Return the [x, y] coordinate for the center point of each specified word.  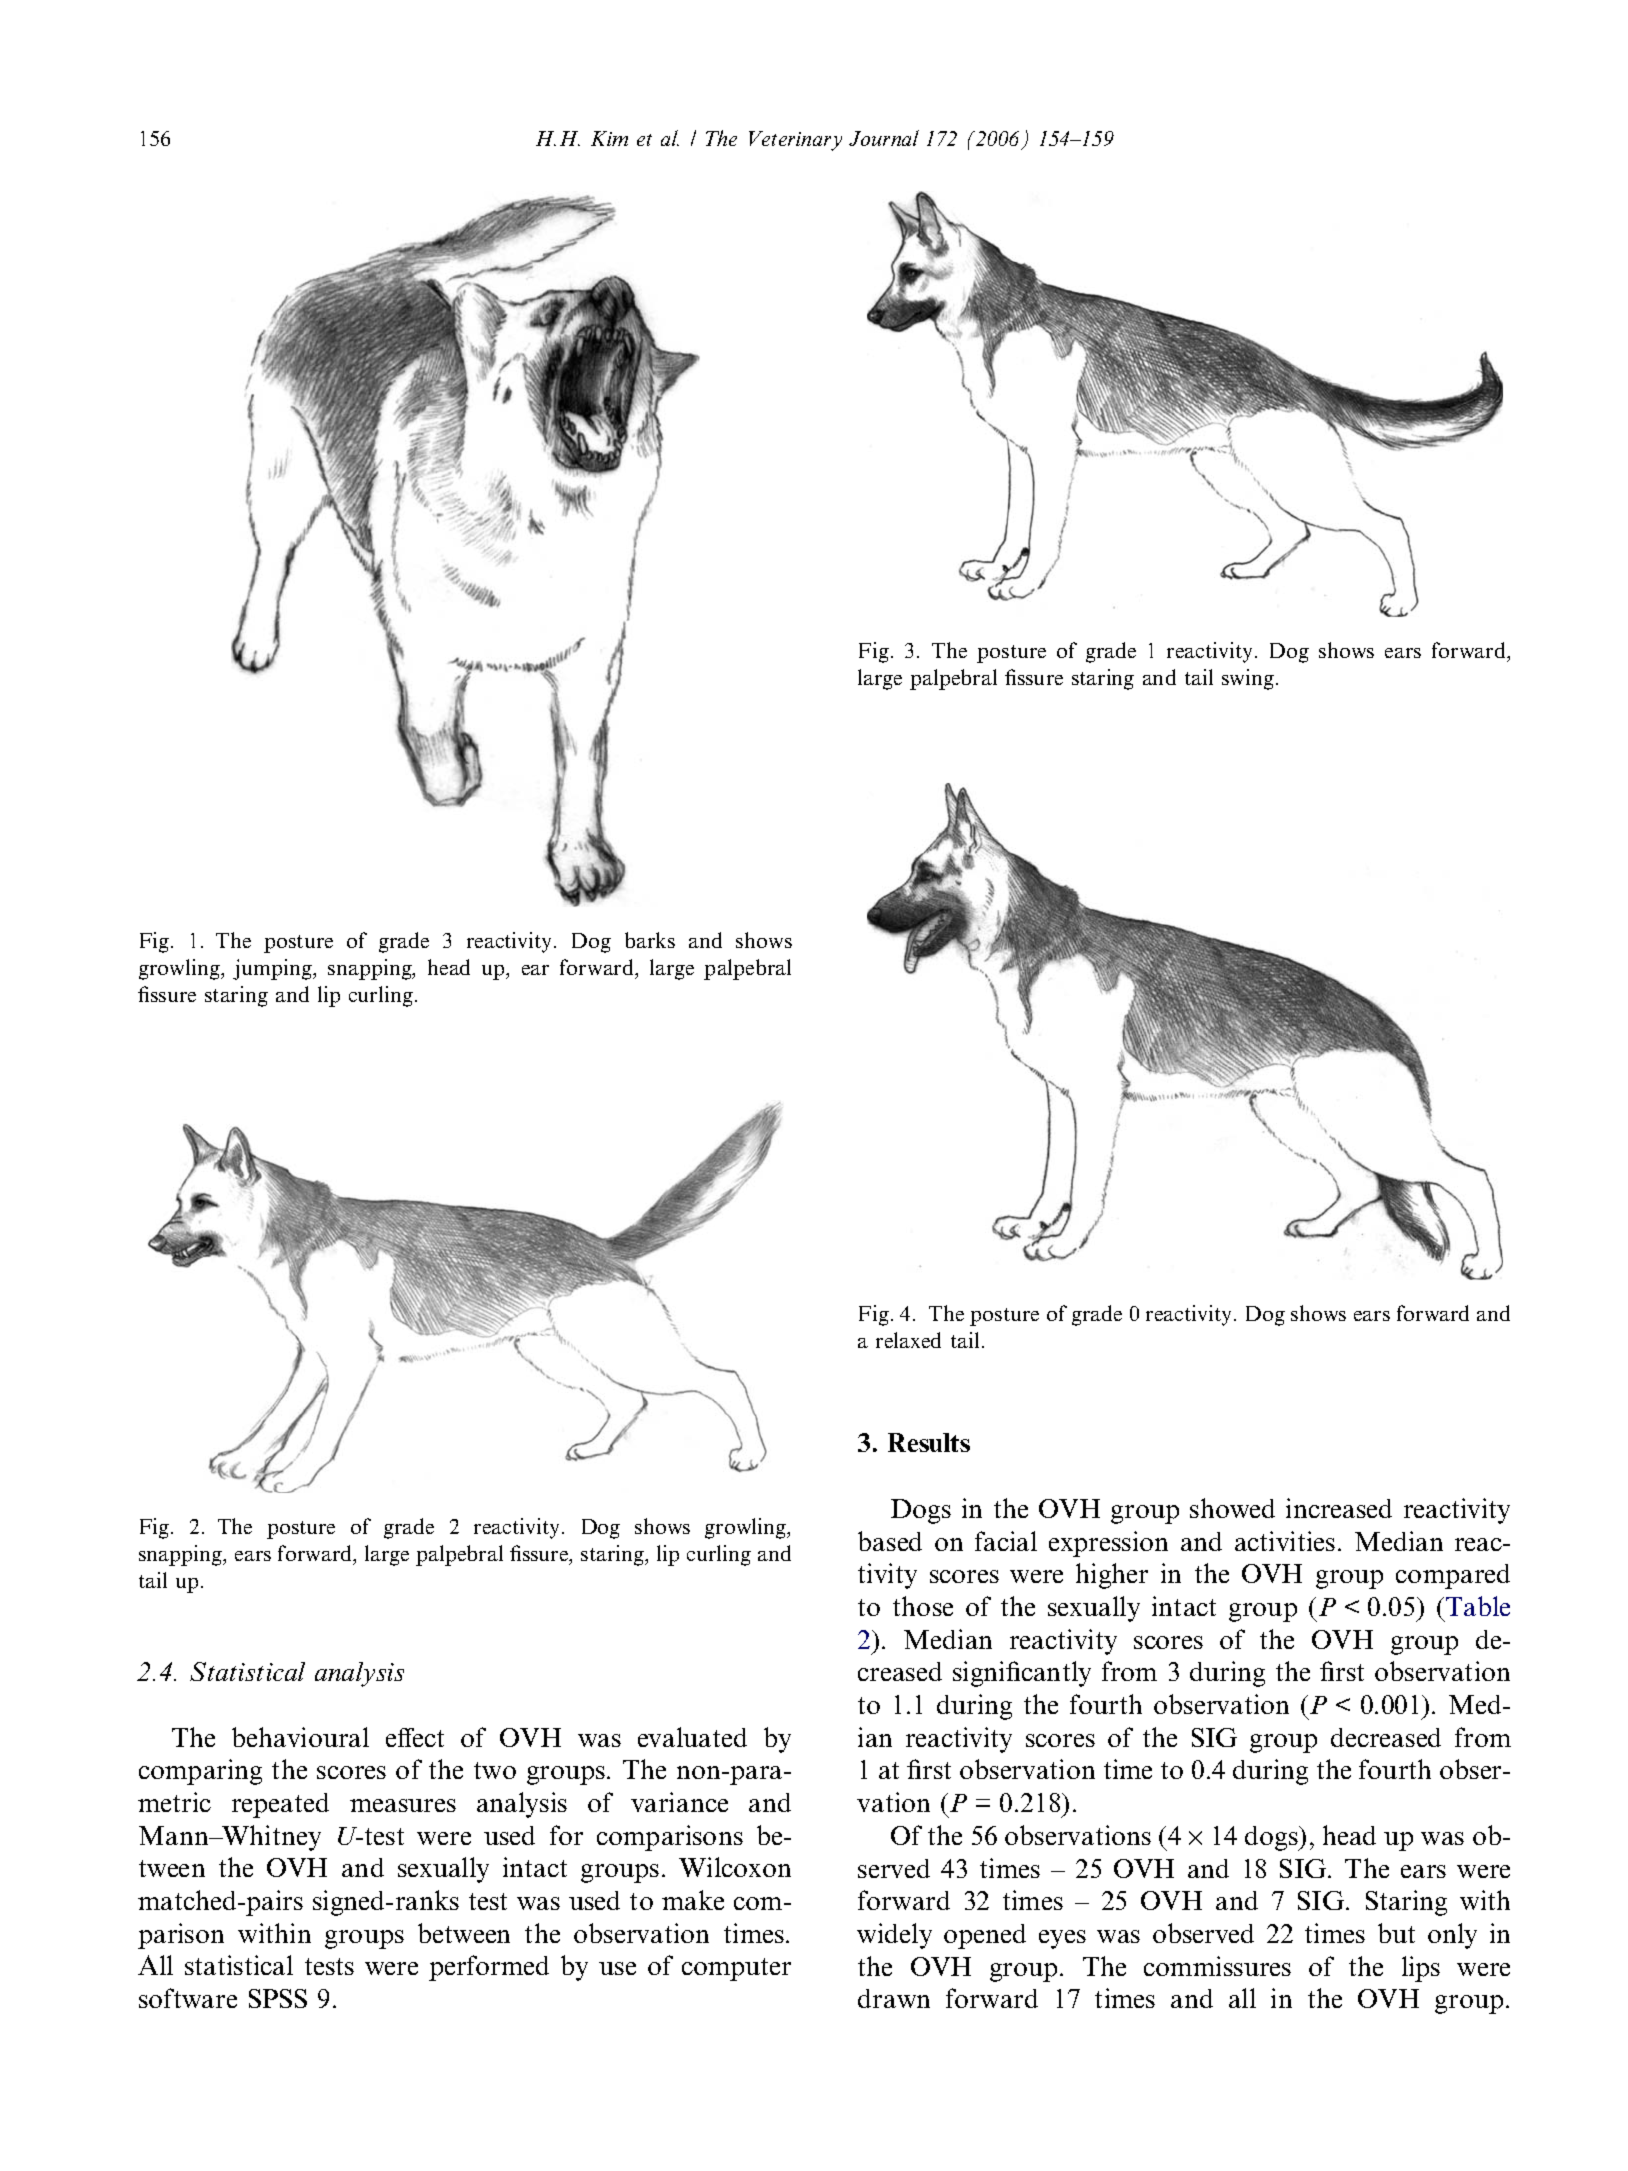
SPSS [278, 1998]
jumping [273, 969]
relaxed [908, 1340]
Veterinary [795, 141]
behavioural [300, 1737]
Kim [609, 138]
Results [929, 1442]
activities [1285, 1541]
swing [1248, 679]
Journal [884, 138]
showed [1232, 1508]
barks [650, 940]
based [890, 1541]
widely [894, 1936]
